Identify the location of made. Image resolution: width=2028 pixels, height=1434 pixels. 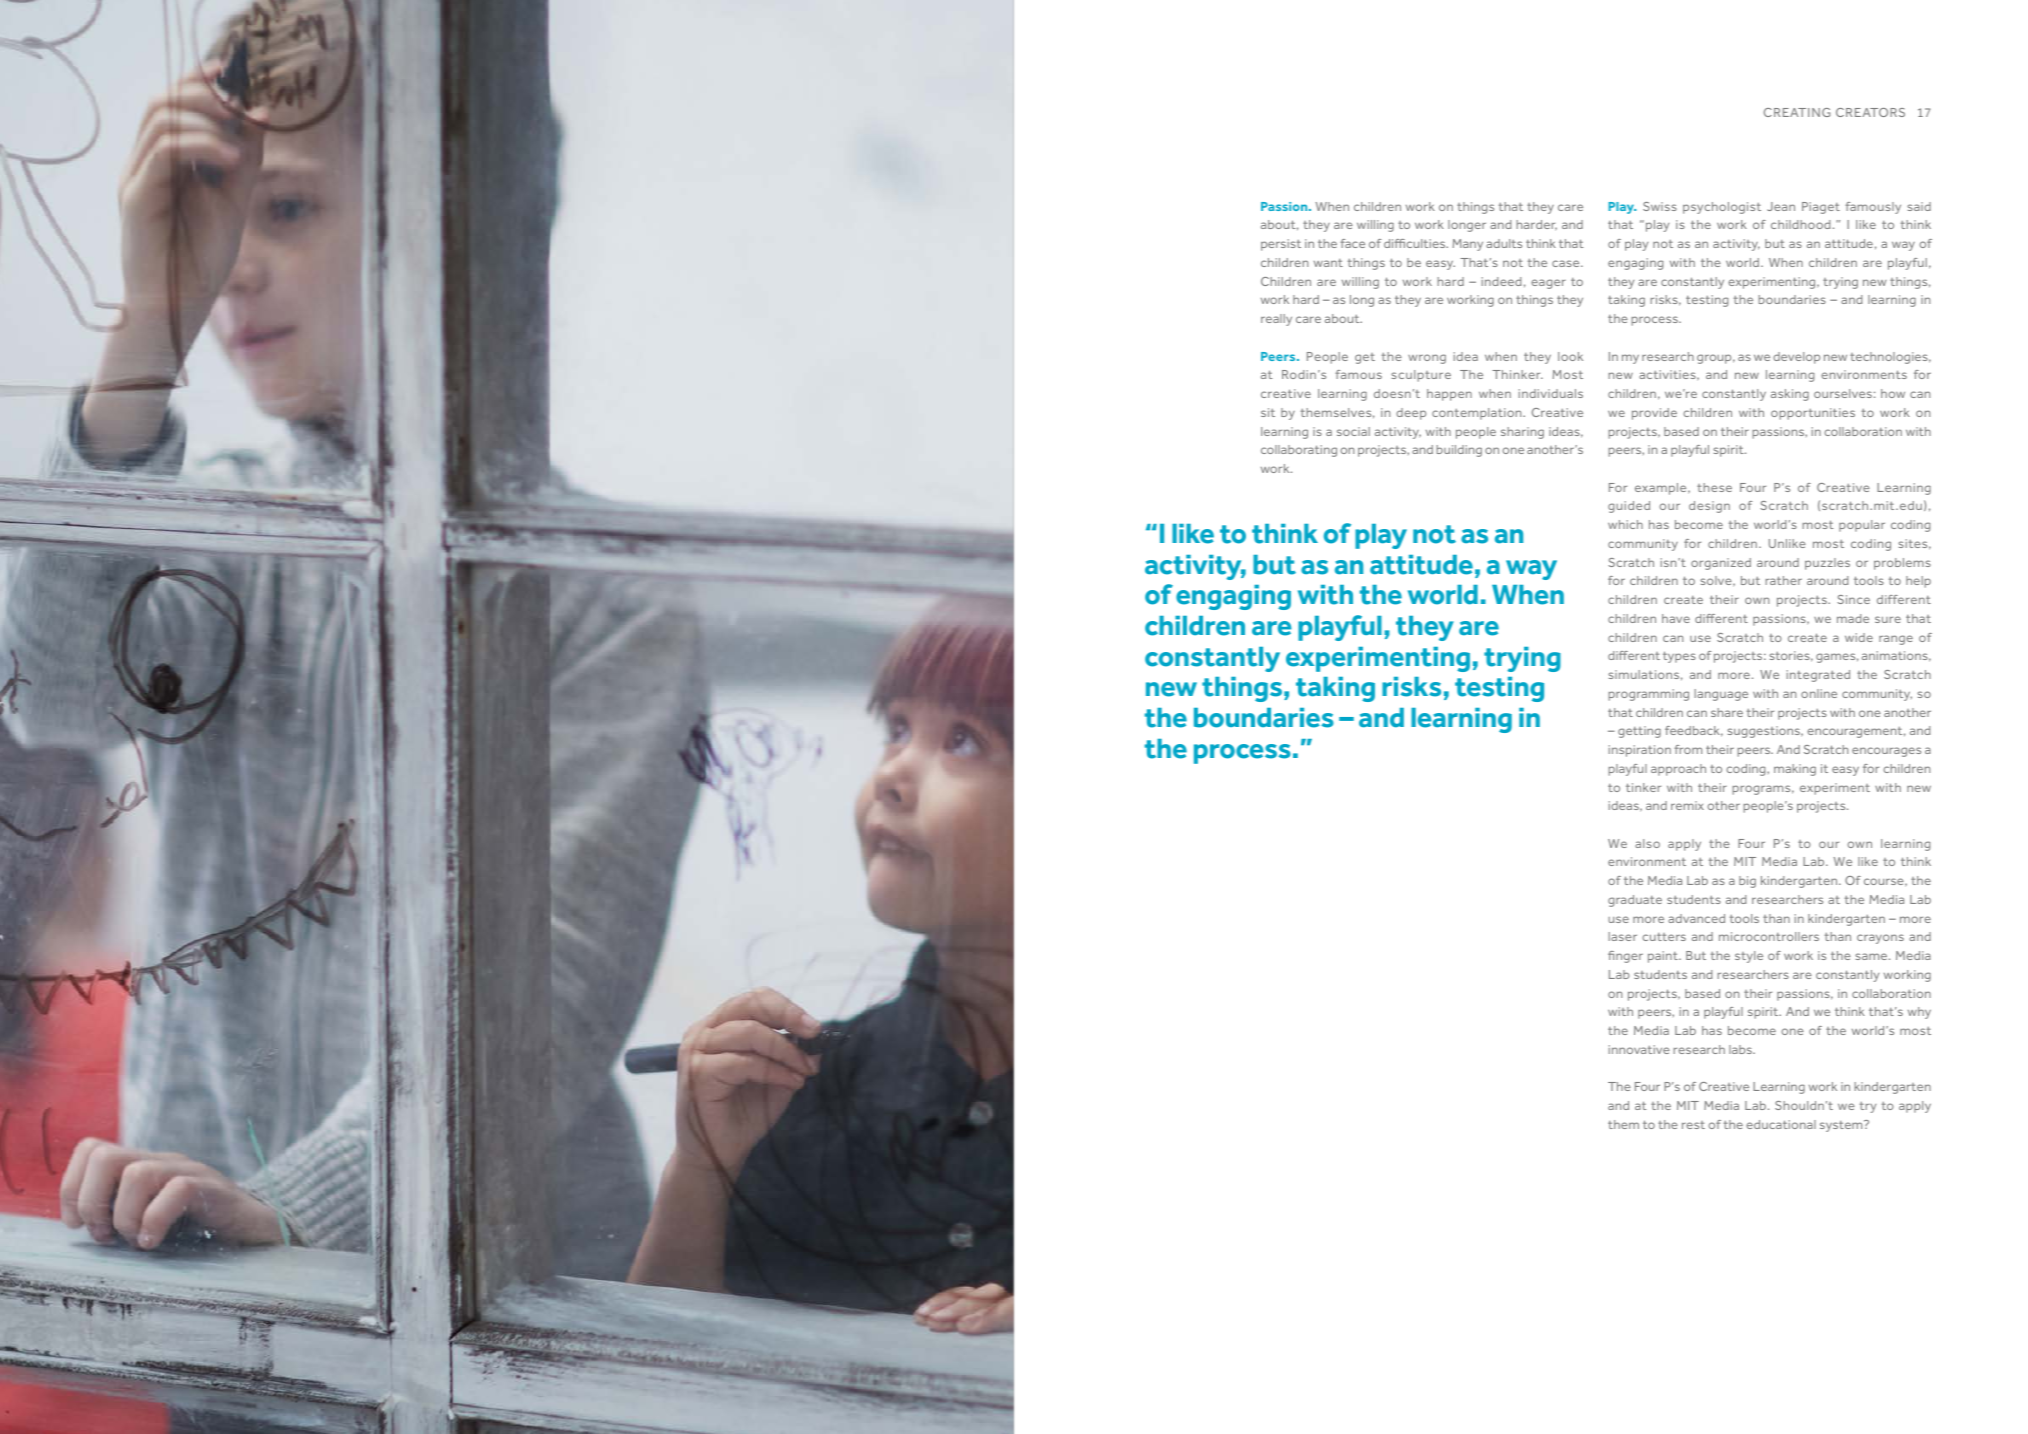
(1853, 618).
